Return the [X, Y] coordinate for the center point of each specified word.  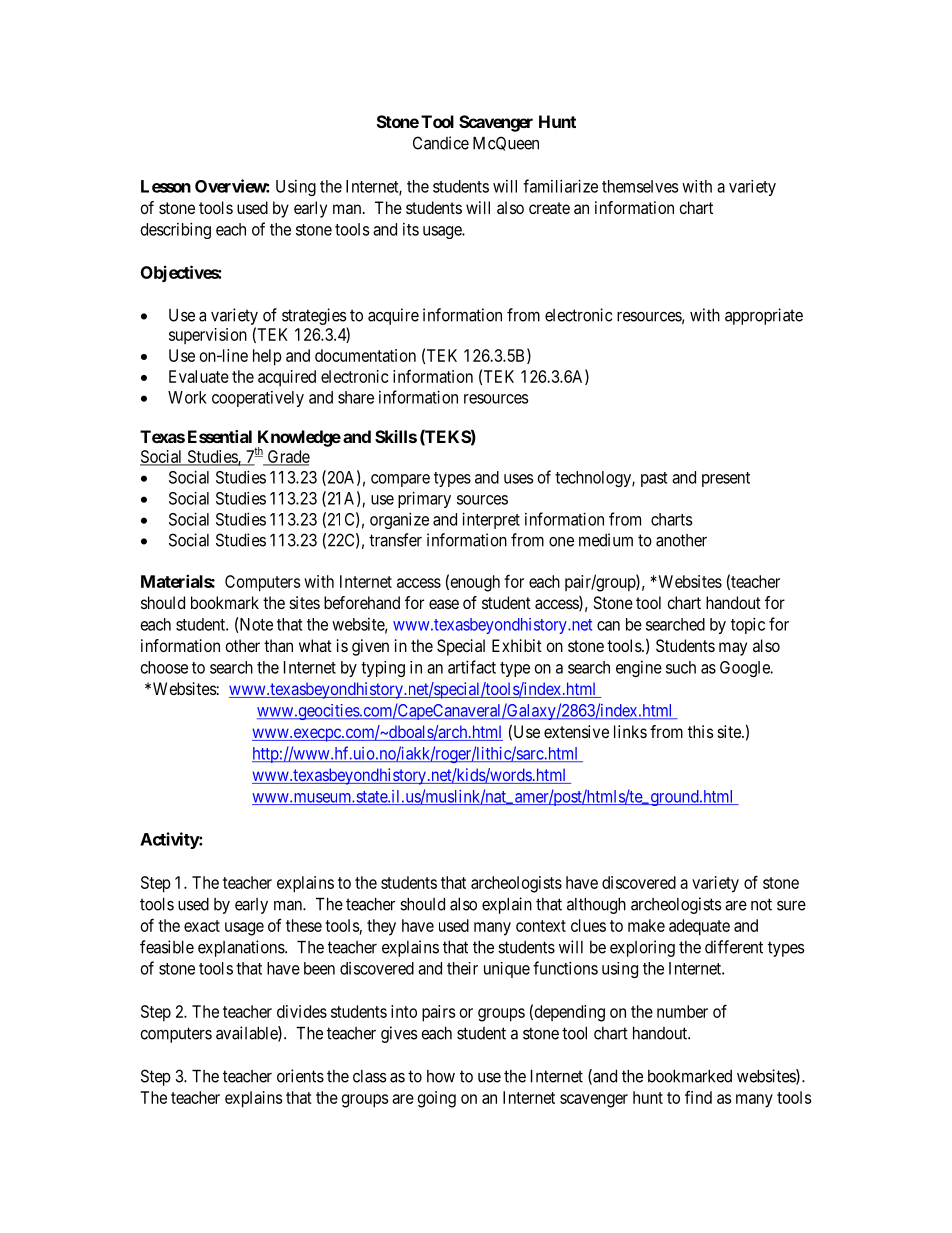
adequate [699, 927]
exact [202, 926]
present [726, 479]
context [541, 926]
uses [518, 479]
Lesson [166, 186]
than [278, 645]
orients [300, 1076]
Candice [441, 143]
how [441, 1076]
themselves [640, 186]
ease [444, 604]
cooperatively [258, 399]
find [698, 1097]
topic [748, 625]
